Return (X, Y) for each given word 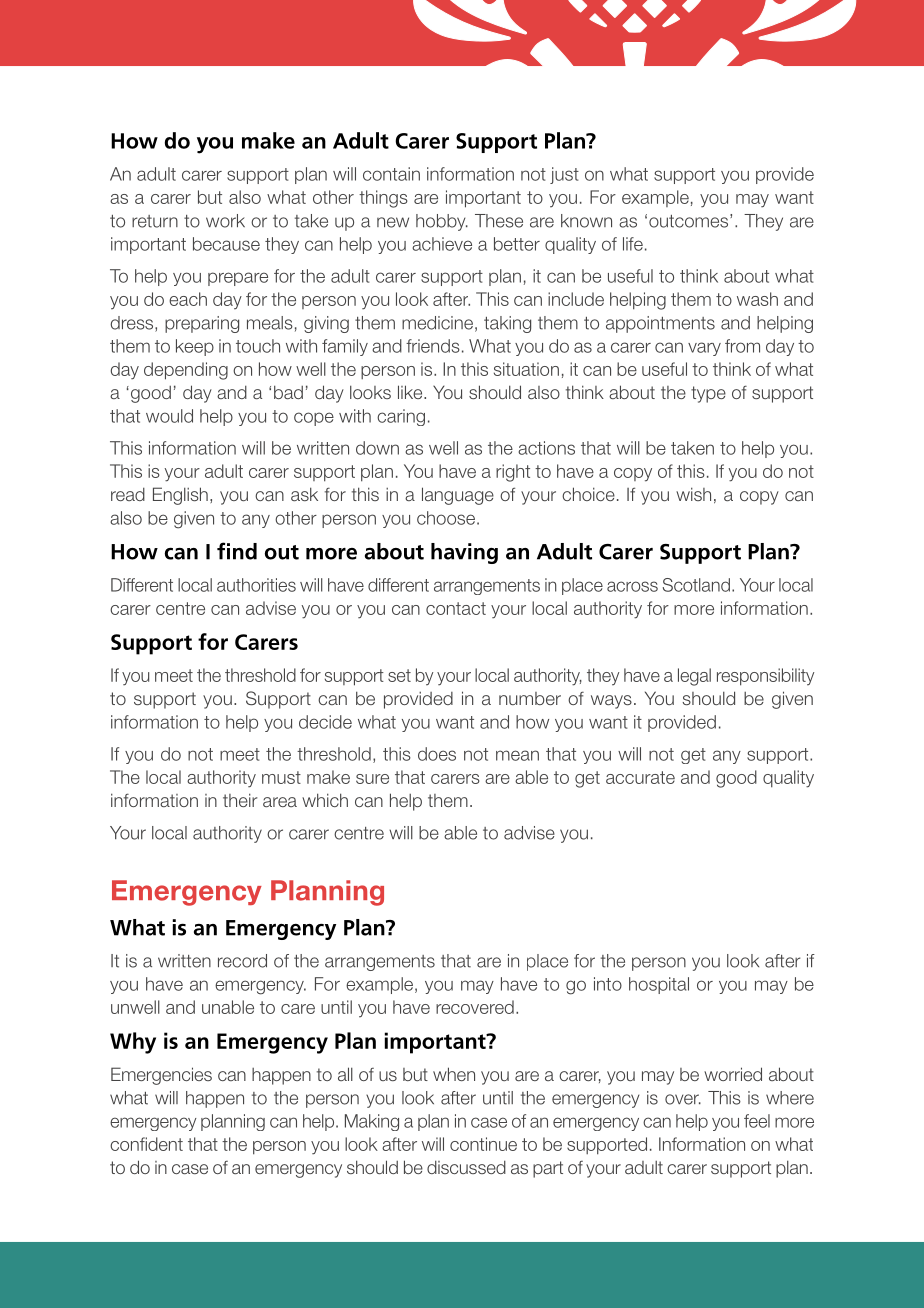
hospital (659, 985)
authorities (256, 585)
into (608, 984)
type (708, 394)
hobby (442, 222)
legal (694, 677)
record (242, 961)
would (169, 416)
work (225, 221)
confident (146, 1144)
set (399, 675)
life (633, 244)
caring (401, 417)
